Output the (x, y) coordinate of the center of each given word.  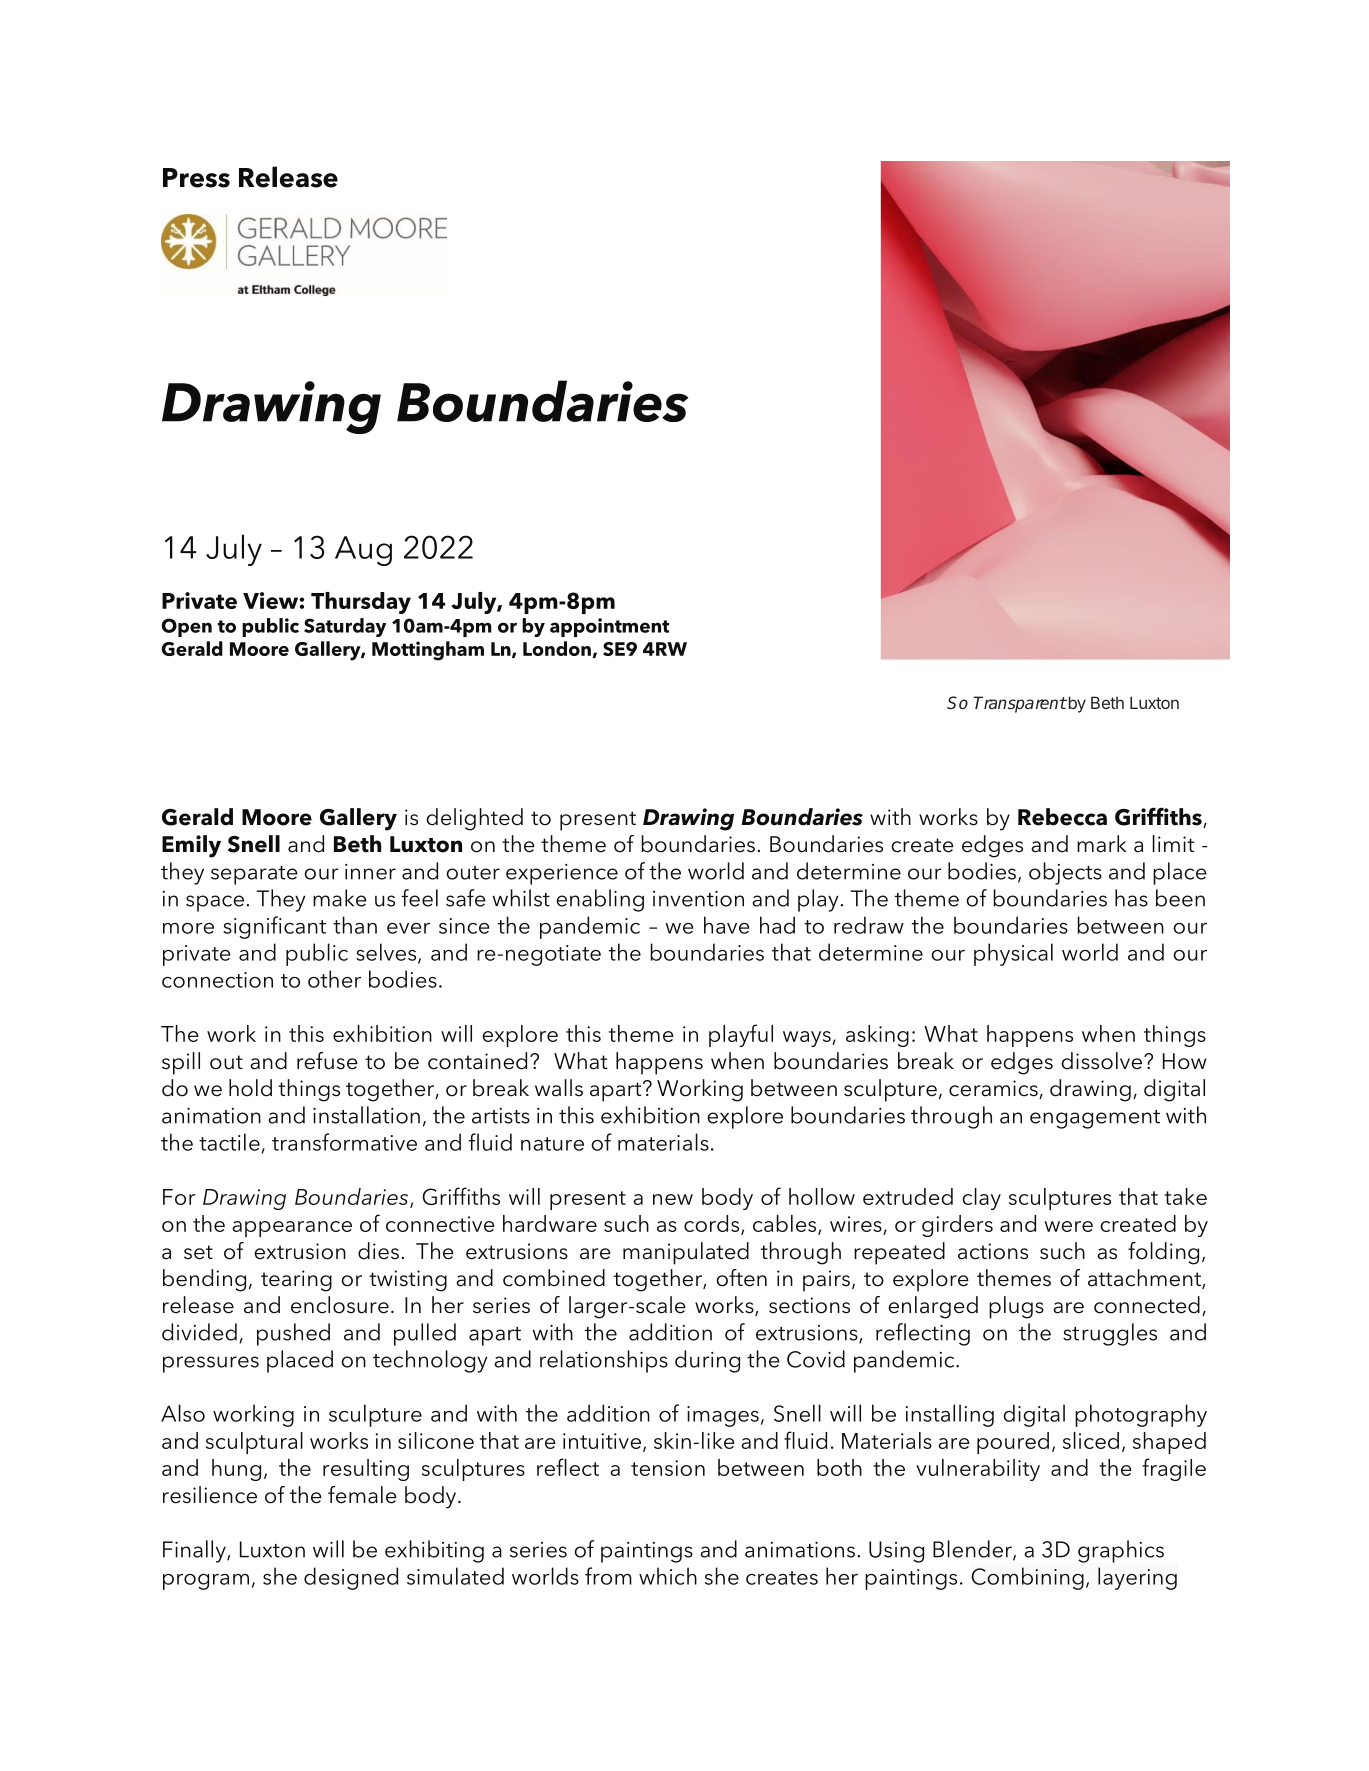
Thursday (361, 603)
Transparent (1020, 704)
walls (559, 1088)
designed (351, 1578)
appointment (609, 627)
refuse (327, 1061)
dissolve (1101, 1061)
